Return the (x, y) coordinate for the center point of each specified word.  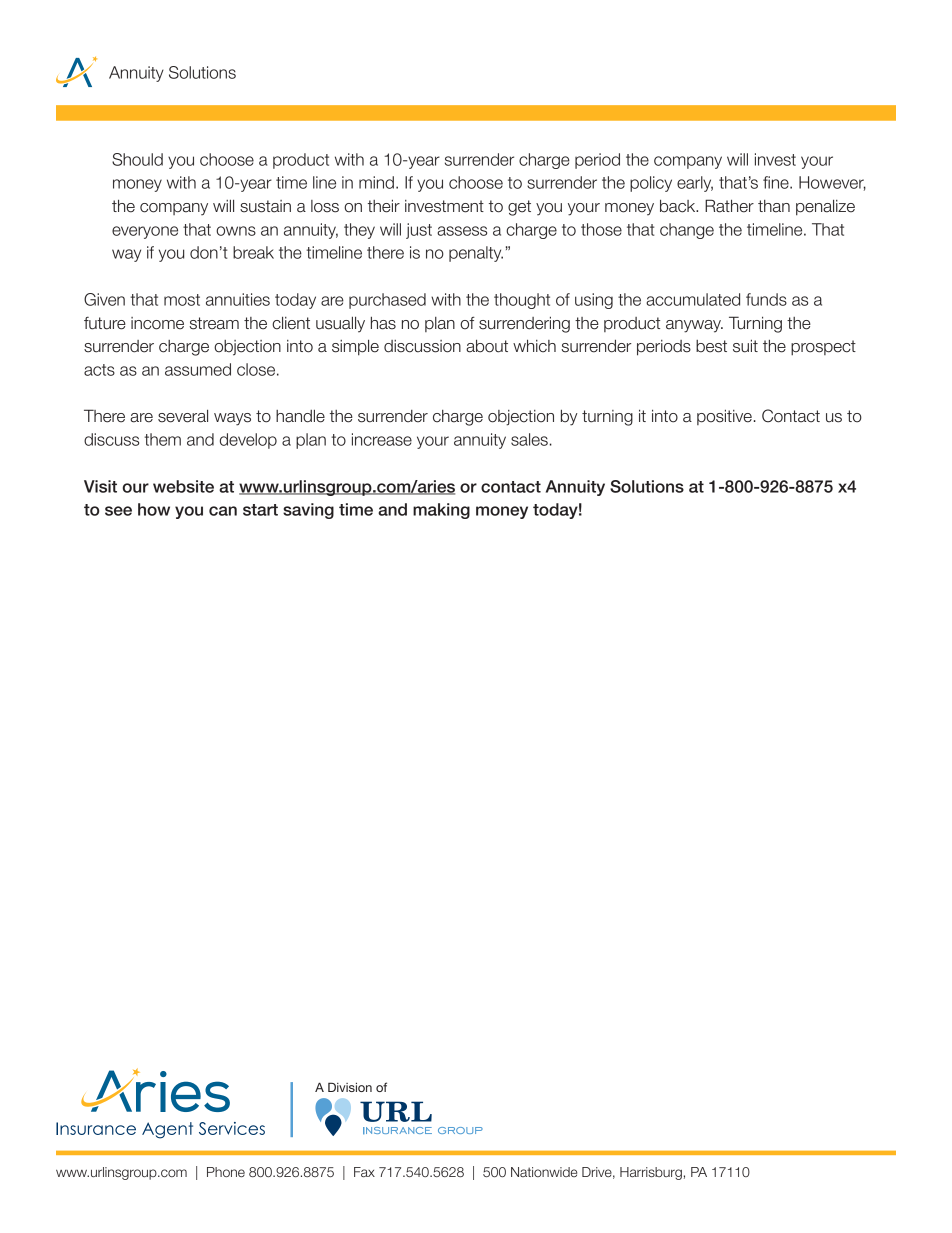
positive (724, 417)
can (223, 511)
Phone (226, 1172)
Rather (729, 206)
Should (137, 159)
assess (462, 231)
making (441, 511)
